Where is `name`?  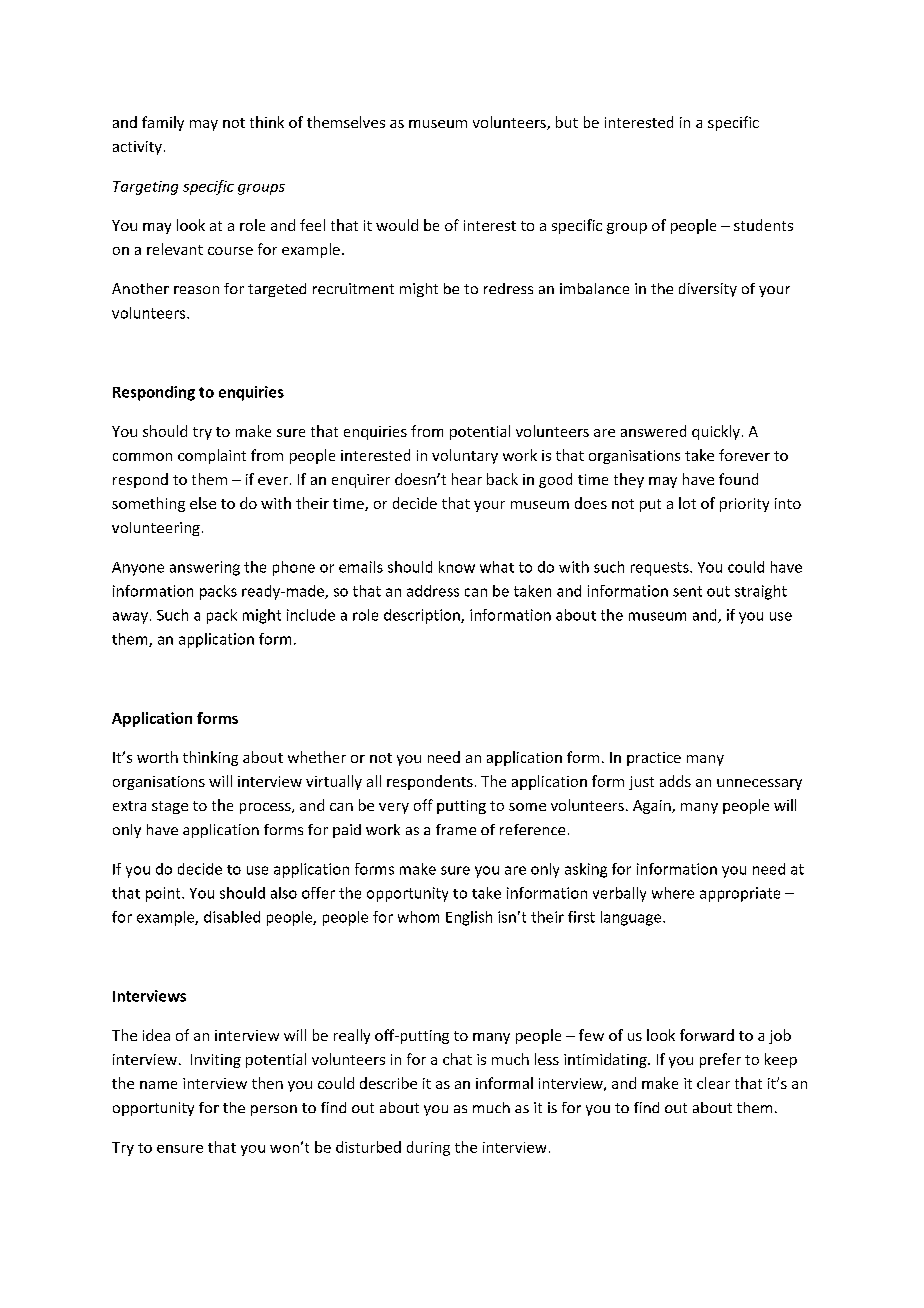 name is located at coordinates (158, 1085).
